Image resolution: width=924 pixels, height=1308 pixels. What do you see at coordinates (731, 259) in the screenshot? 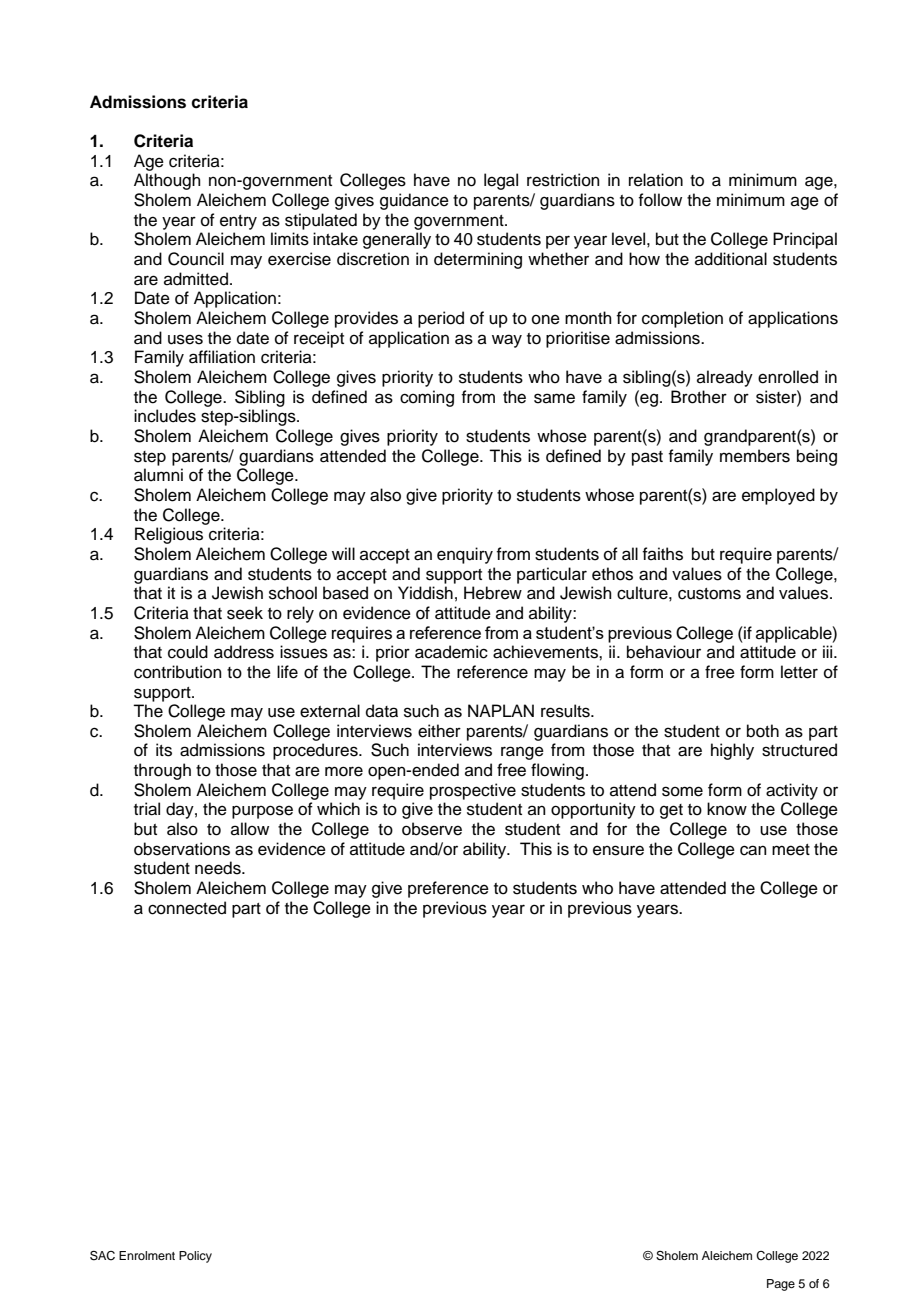
I see `additional` at bounding box center [731, 259].
